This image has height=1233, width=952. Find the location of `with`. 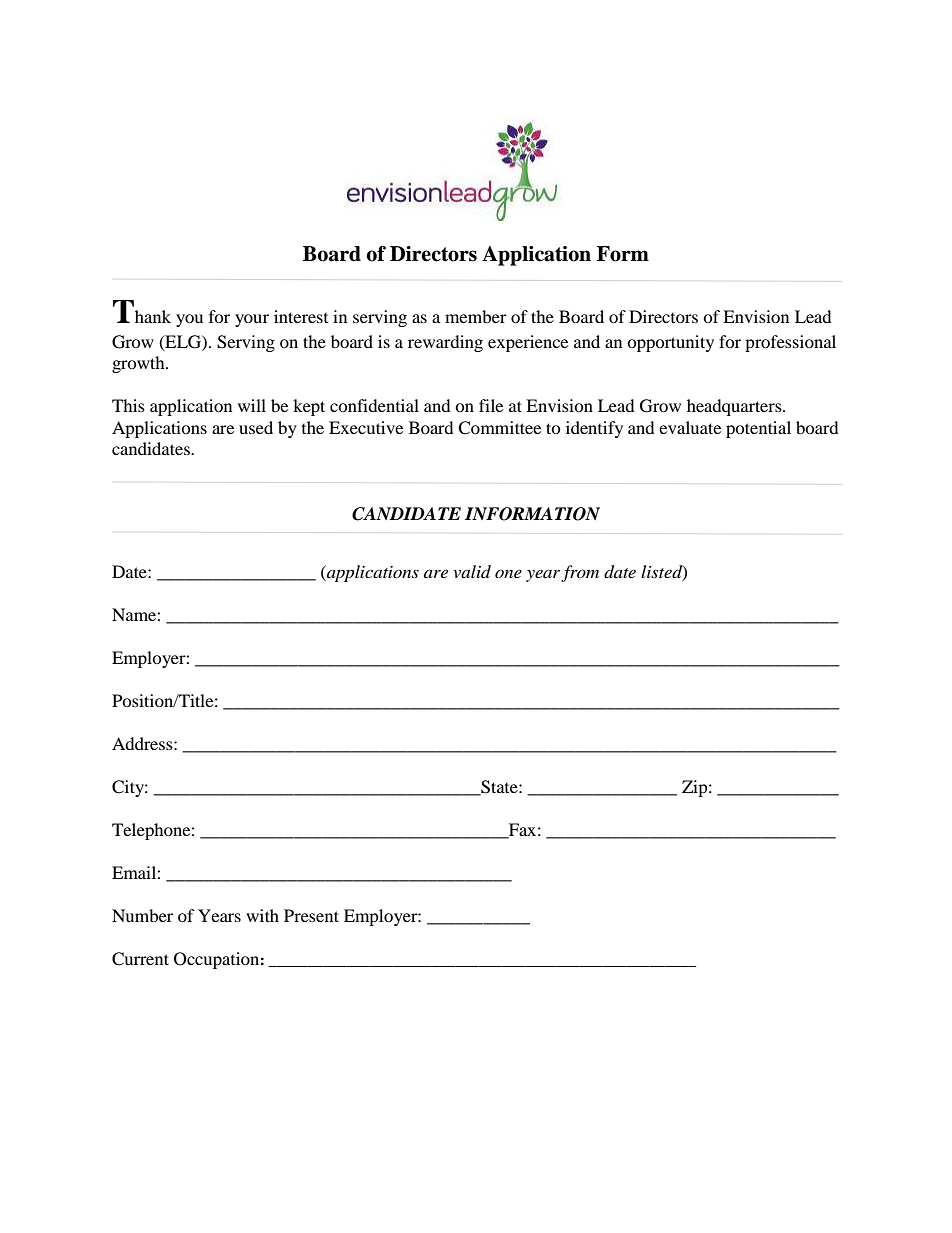

with is located at coordinates (262, 915).
